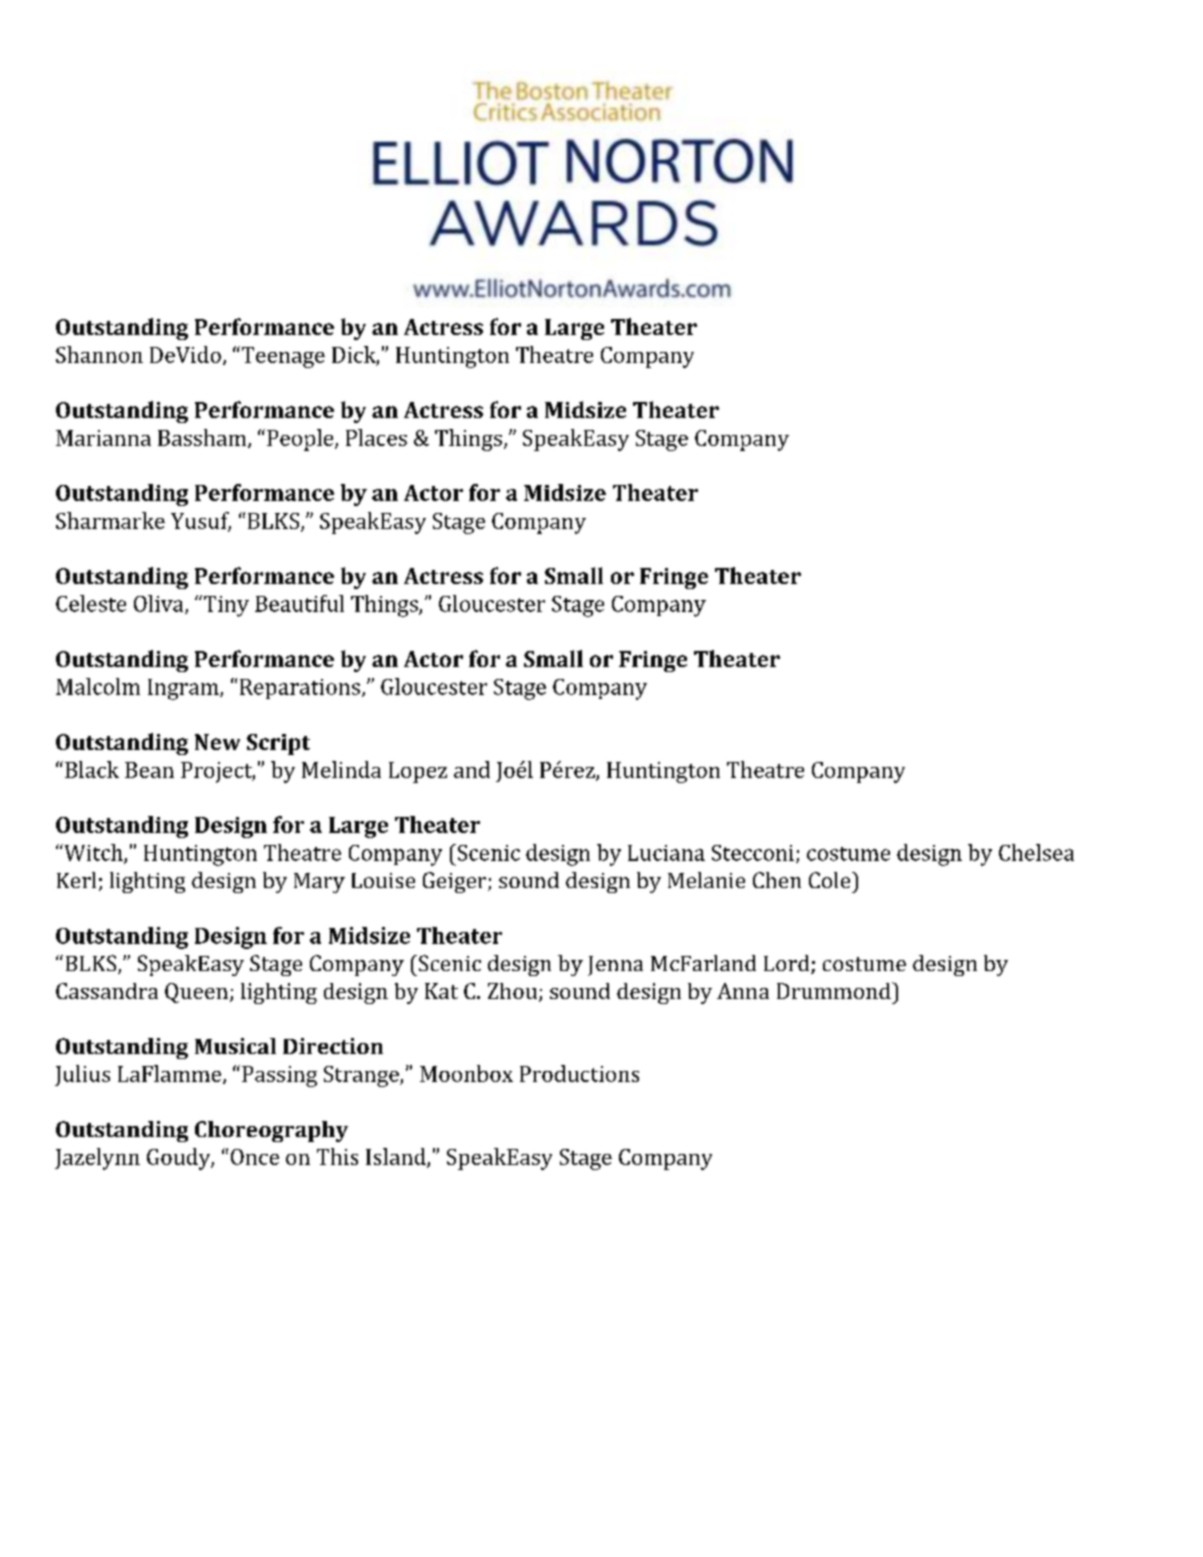  Describe the element at coordinates (217, 742) in the document. I see `New` at that location.
